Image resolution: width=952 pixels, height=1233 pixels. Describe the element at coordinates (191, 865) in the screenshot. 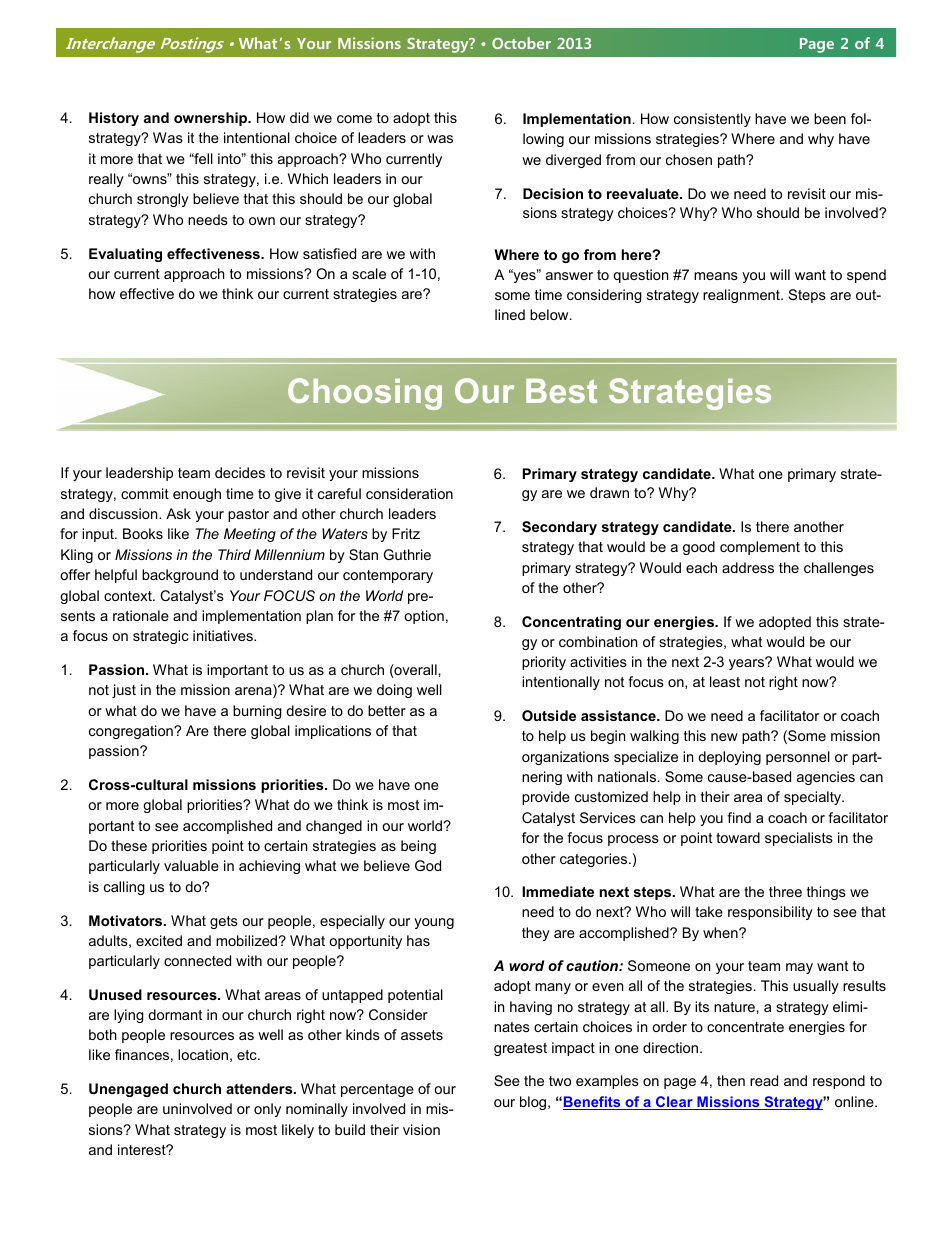

I see `valuable` at that location.
